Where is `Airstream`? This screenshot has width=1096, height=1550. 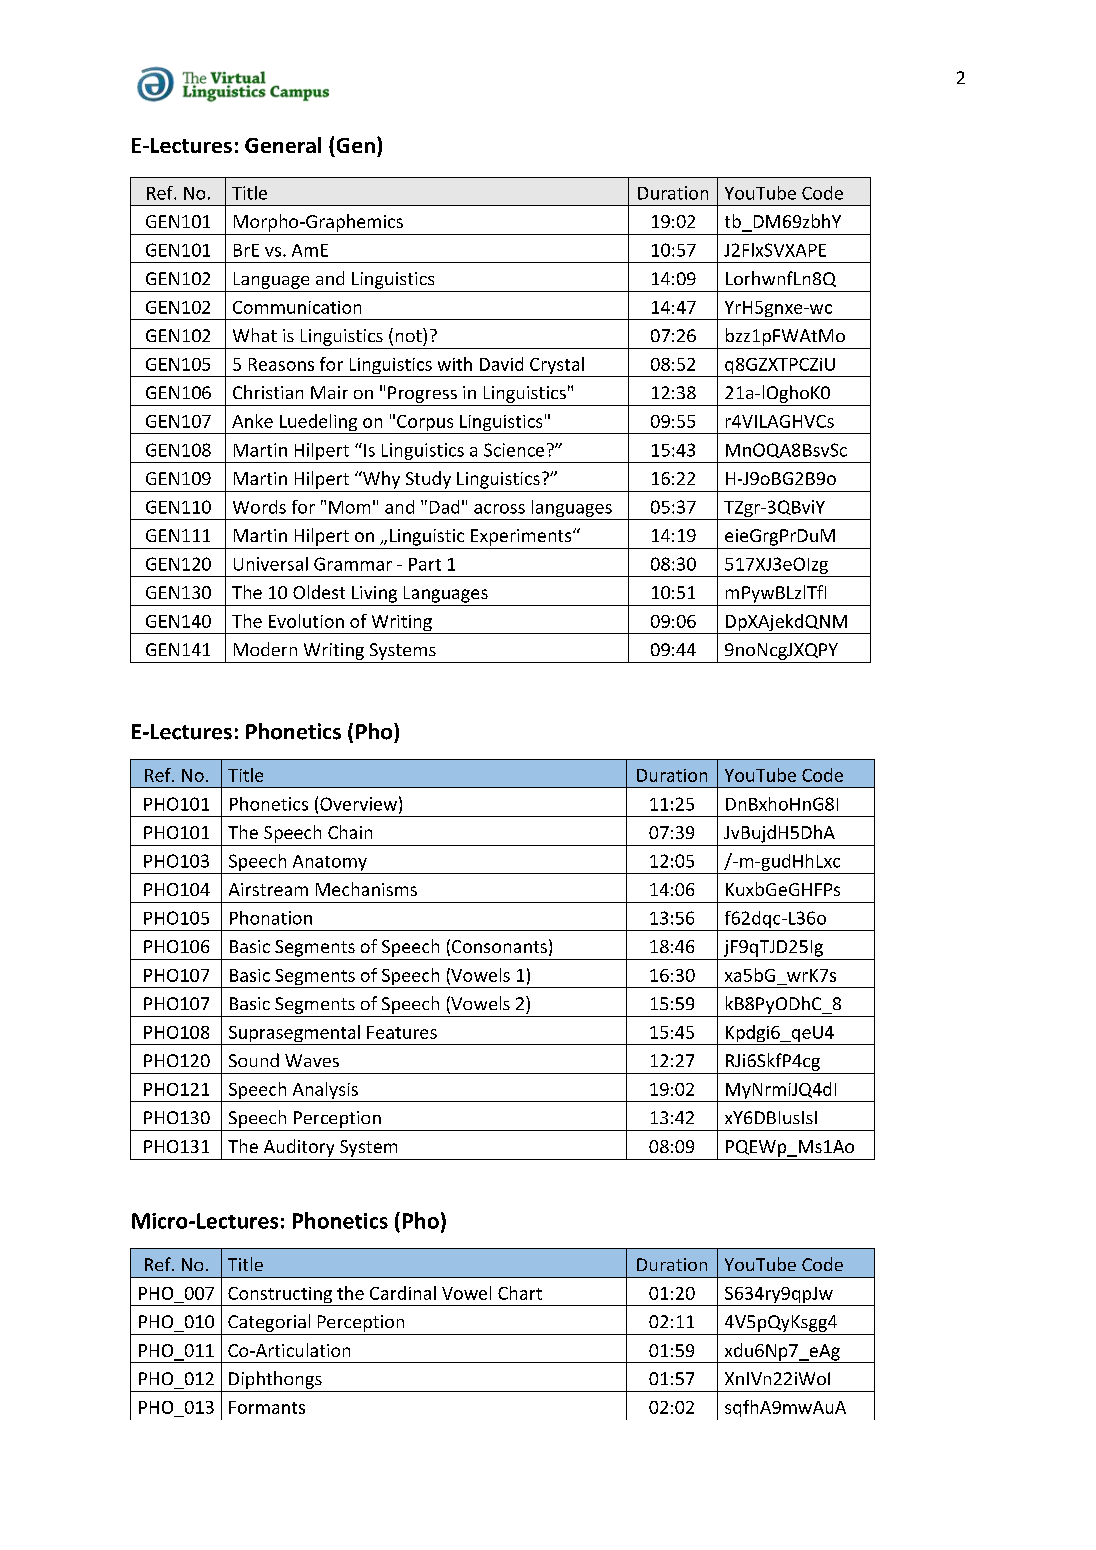
Airstream is located at coordinates (268, 889).
